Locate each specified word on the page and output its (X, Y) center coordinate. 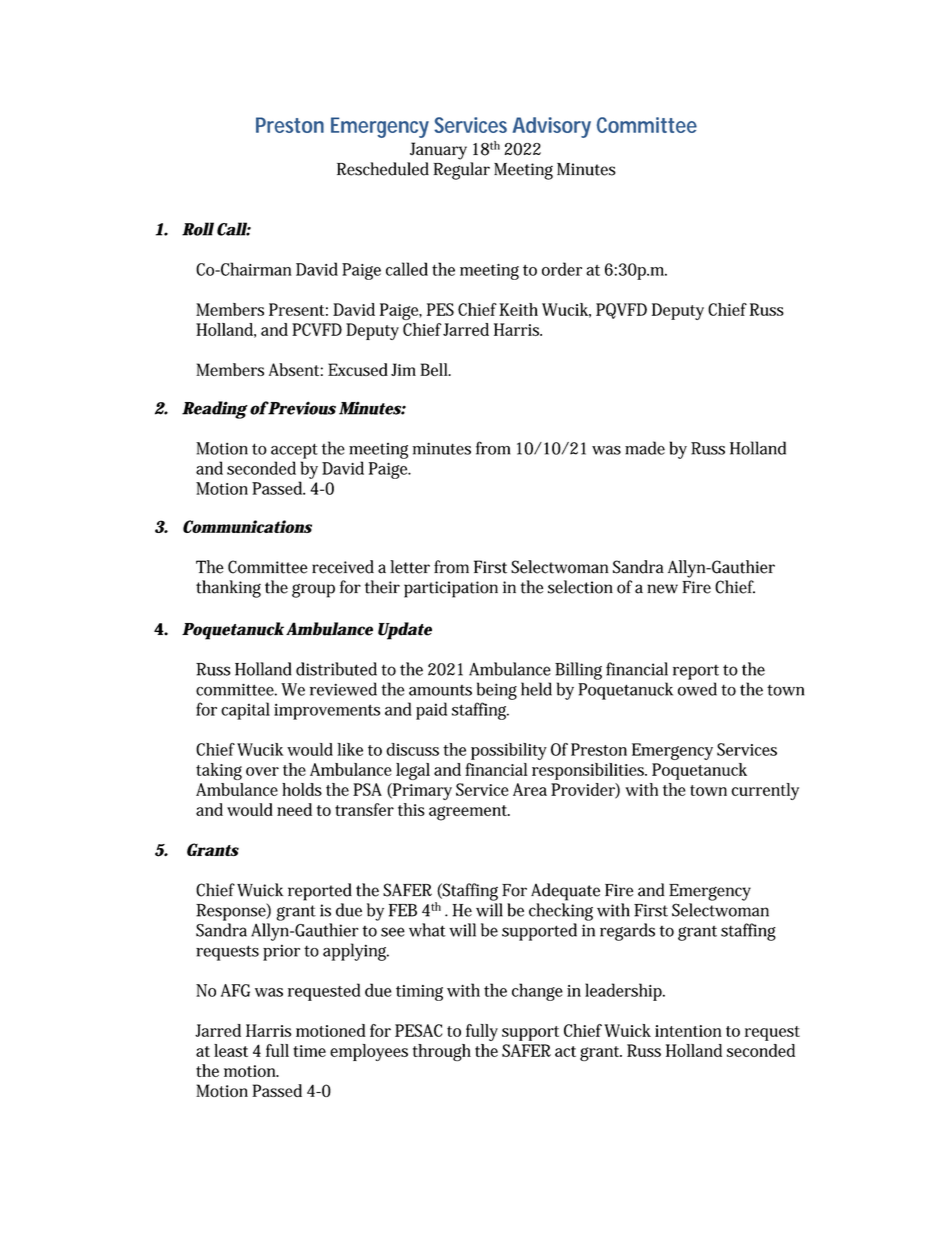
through (442, 1052)
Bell (435, 369)
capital (245, 711)
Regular (461, 171)
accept (294, 451)
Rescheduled (383, 169)
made (645, 448)
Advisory (551, 127)
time (309, 1051)
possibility (509, 751)
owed (697, 689)
